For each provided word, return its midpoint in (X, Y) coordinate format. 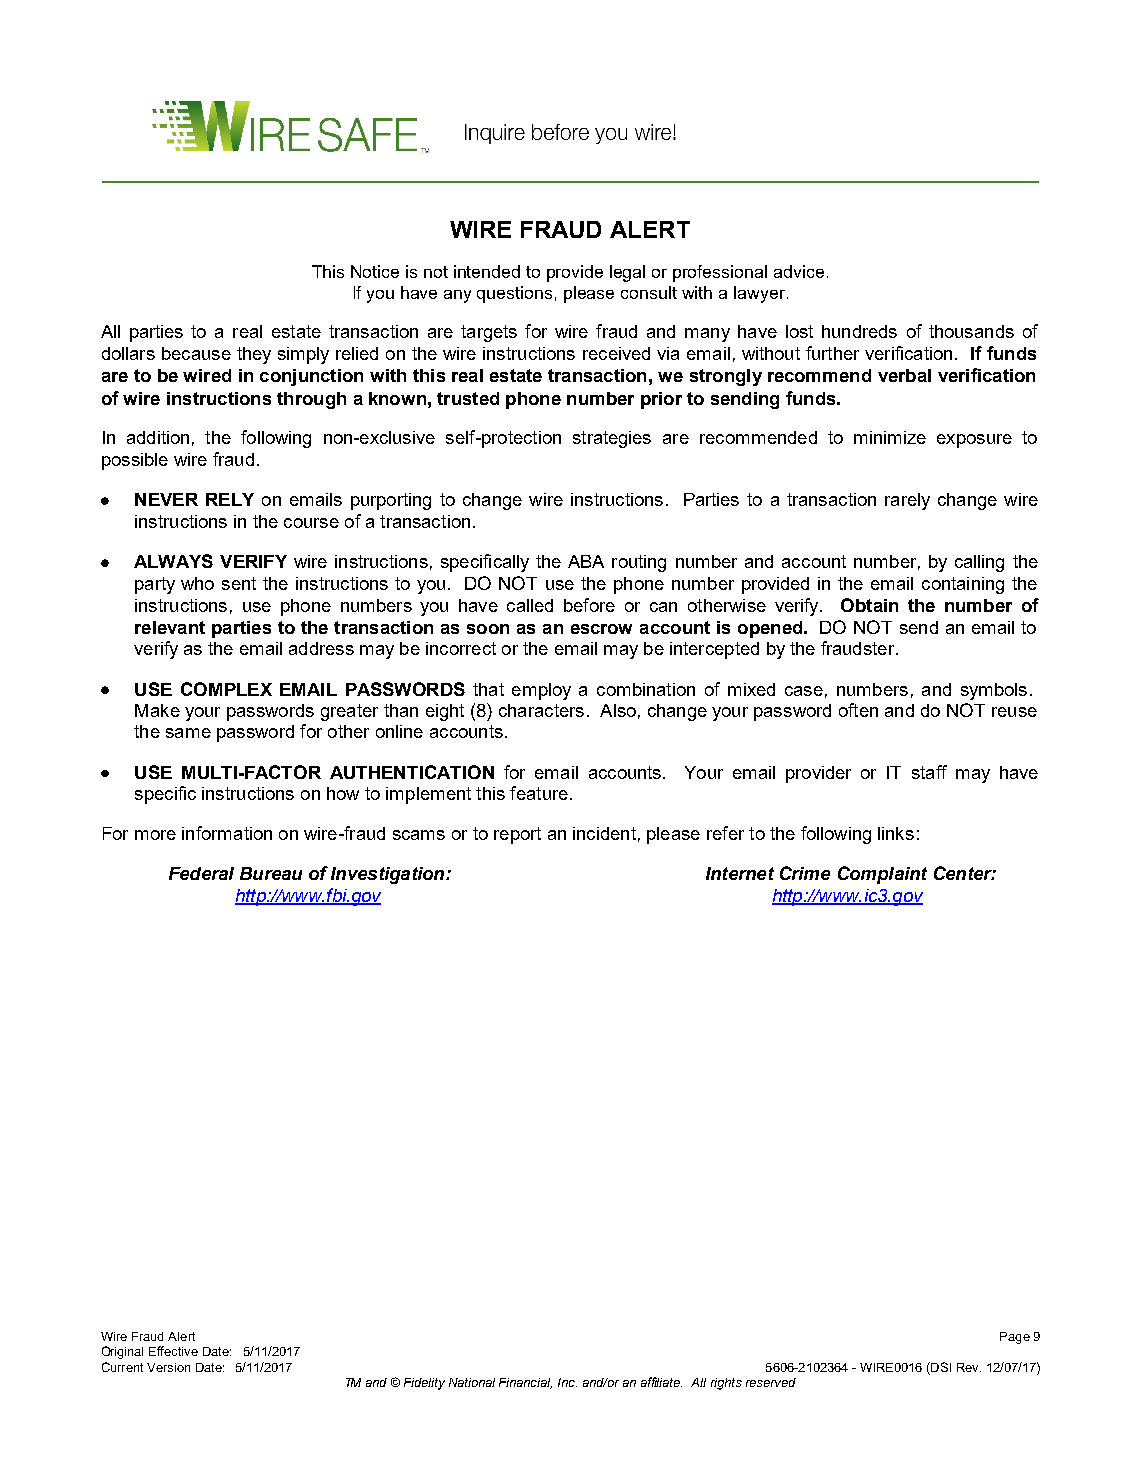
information (227, 833)
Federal (201, 873)
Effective (173, 1351)
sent (239, 583)
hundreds (859, 331)
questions (514, 294)
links (896, 833)
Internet (740, 873)
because (196, 353)
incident (604, 833)
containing (963, 585)
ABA (586, 561)
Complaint (882, 875)
